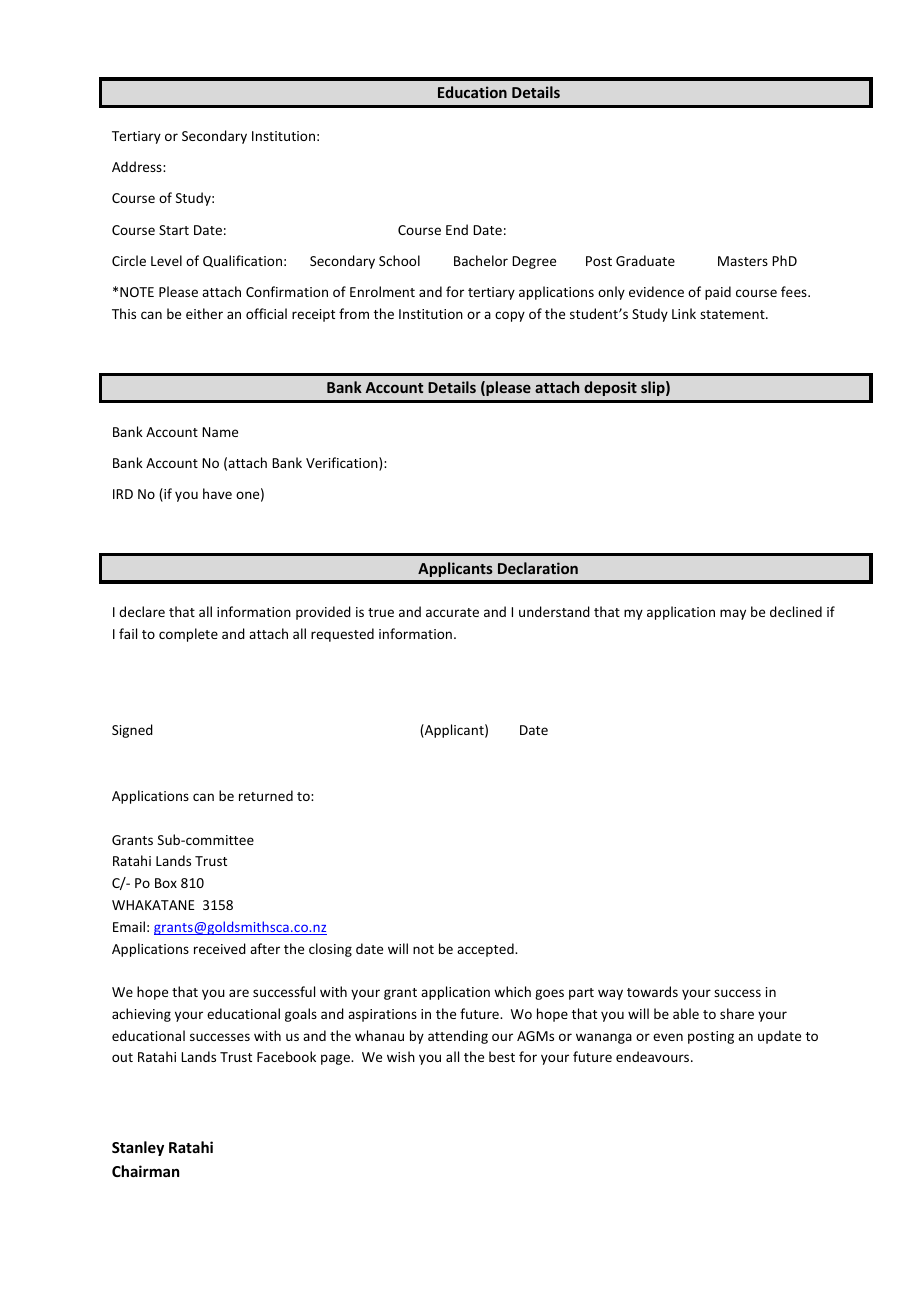 This image has width=924, height=1308. What do you see at coordinates (502, 1056) in the image?
I see `best` at bounding box center [502, 1056].
